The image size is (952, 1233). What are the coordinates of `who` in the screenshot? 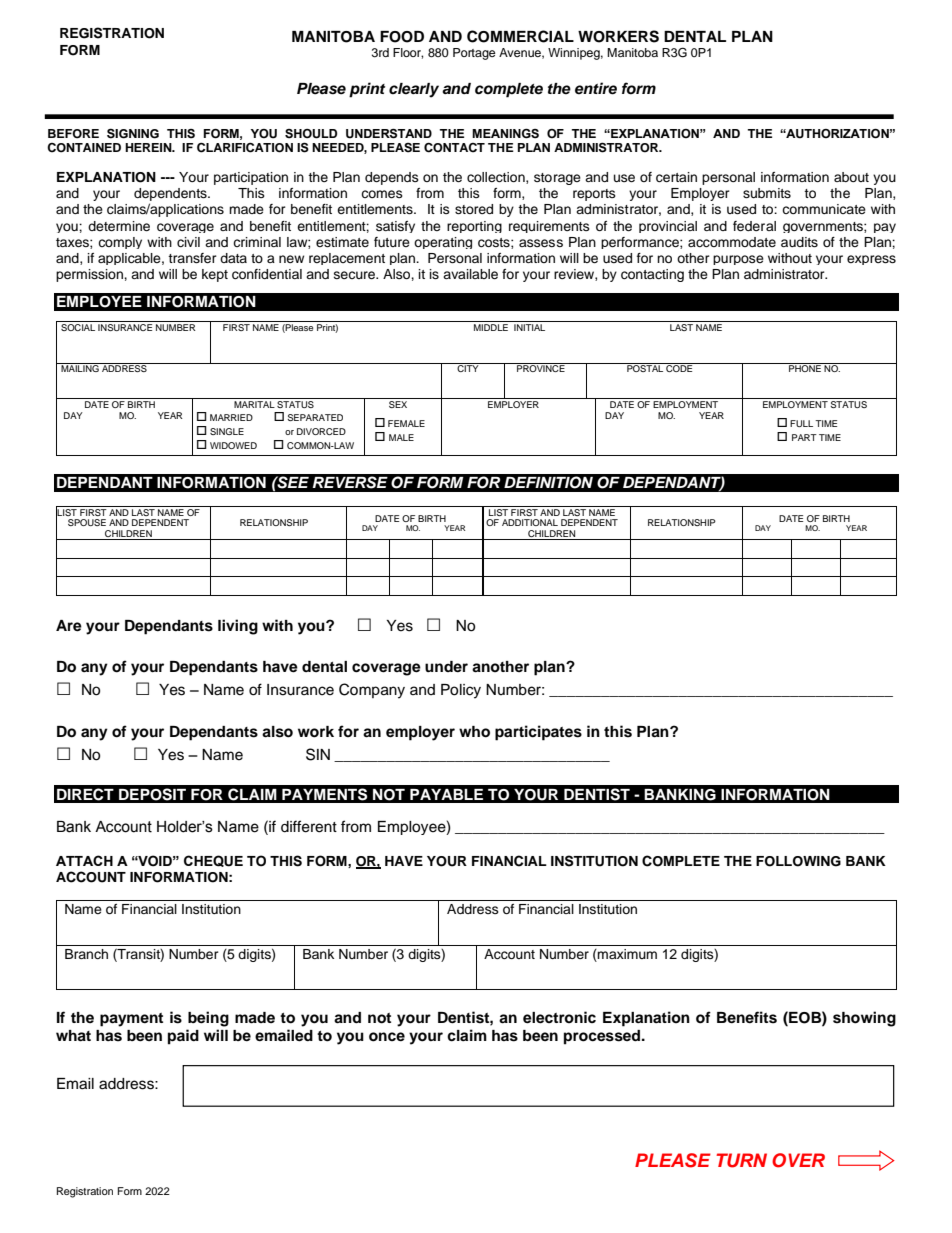 It's located at (474, 732).
